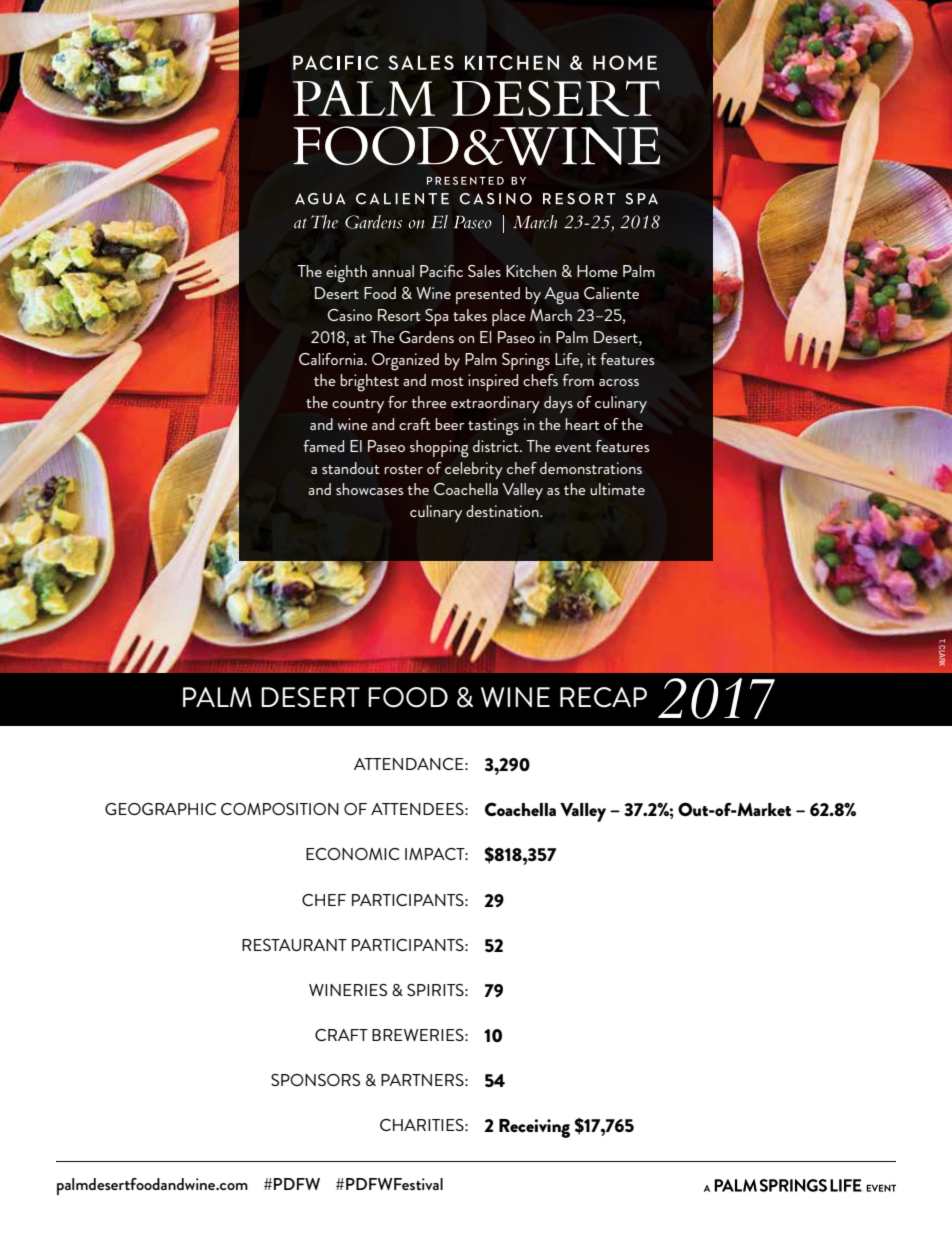 The height and width of the document is (1233, 952). I want to click on ECONOMIC, so click(353, 854).
